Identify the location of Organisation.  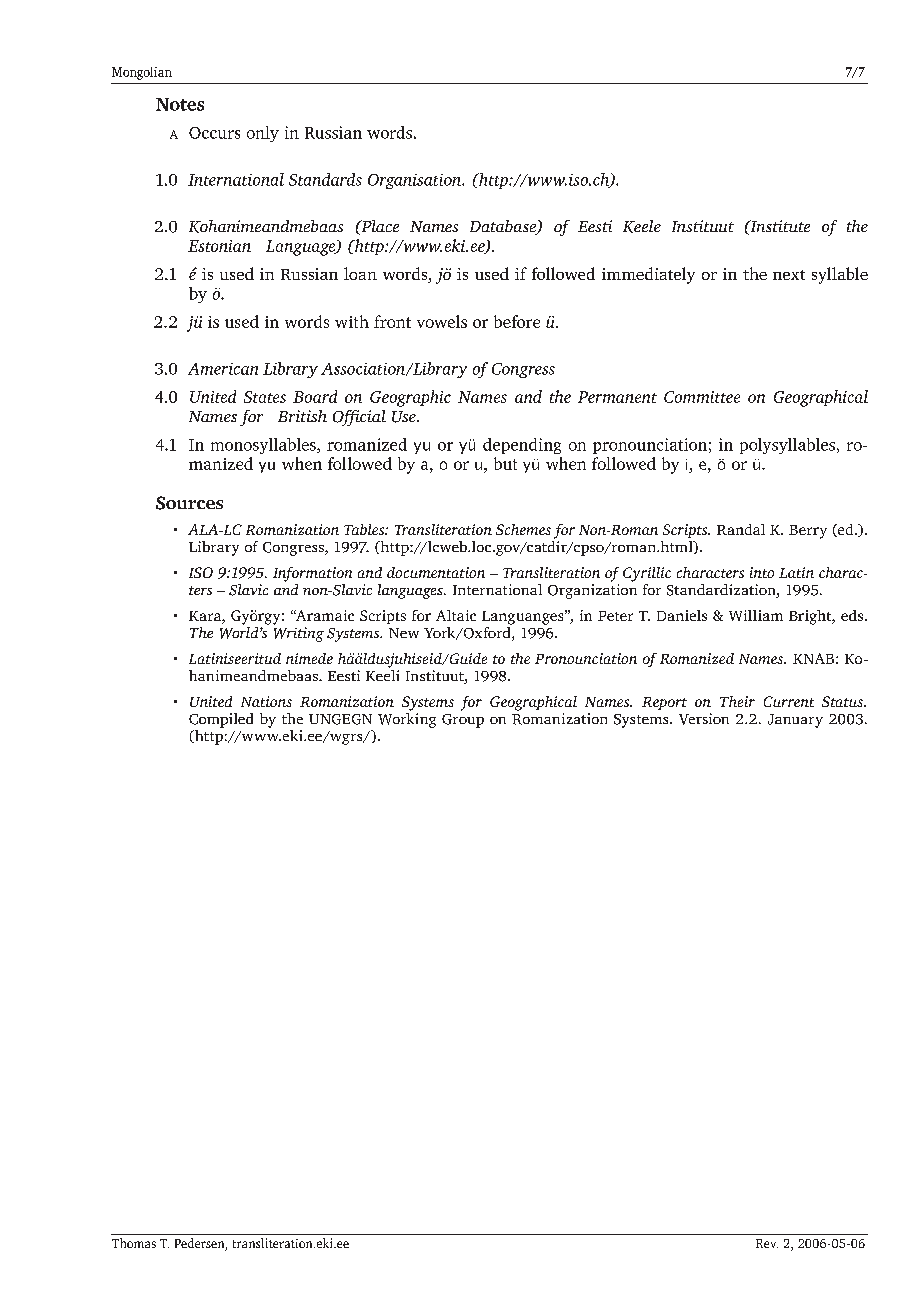
(416, 181).
